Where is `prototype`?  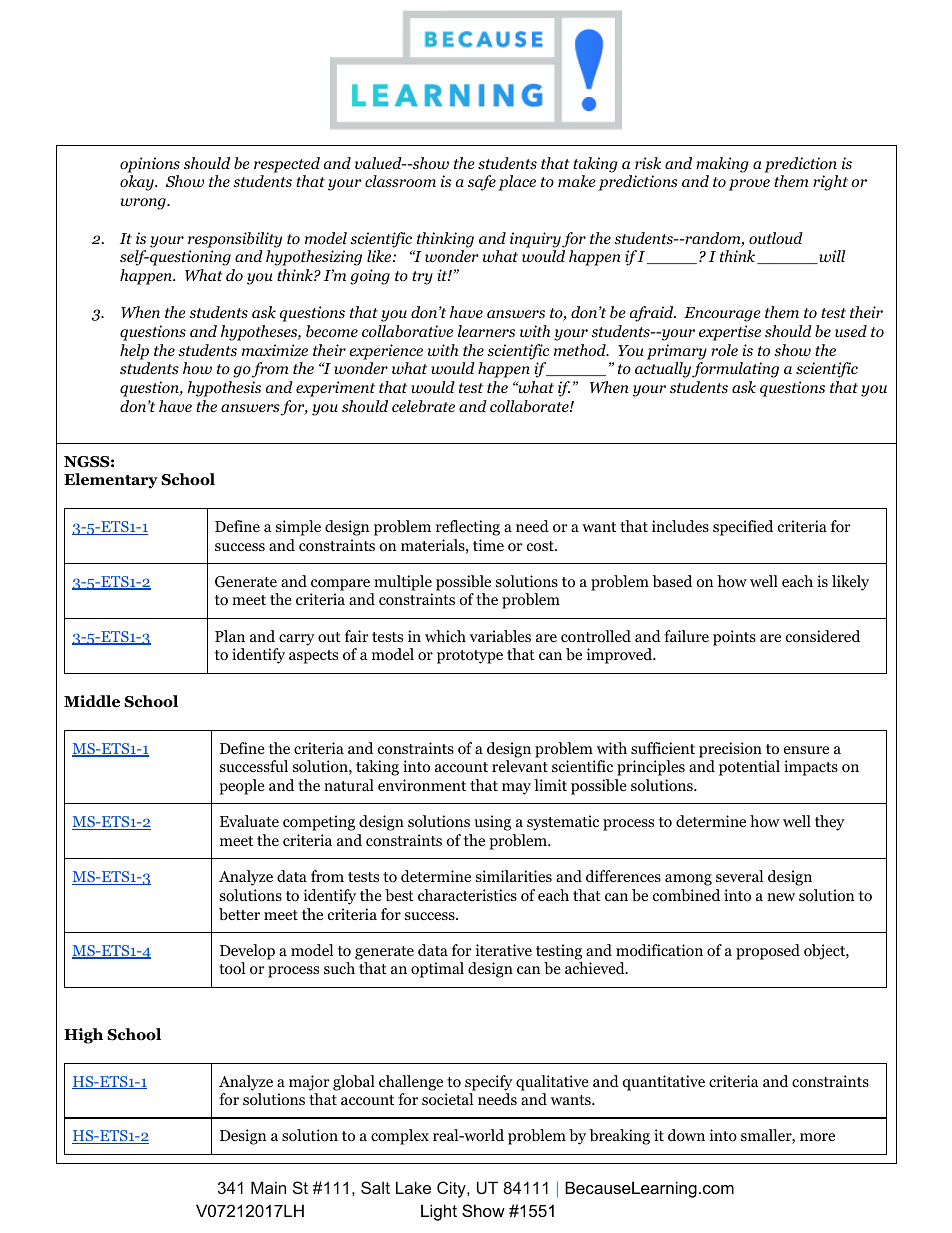
prototype is located at coordinates (470, 657).
